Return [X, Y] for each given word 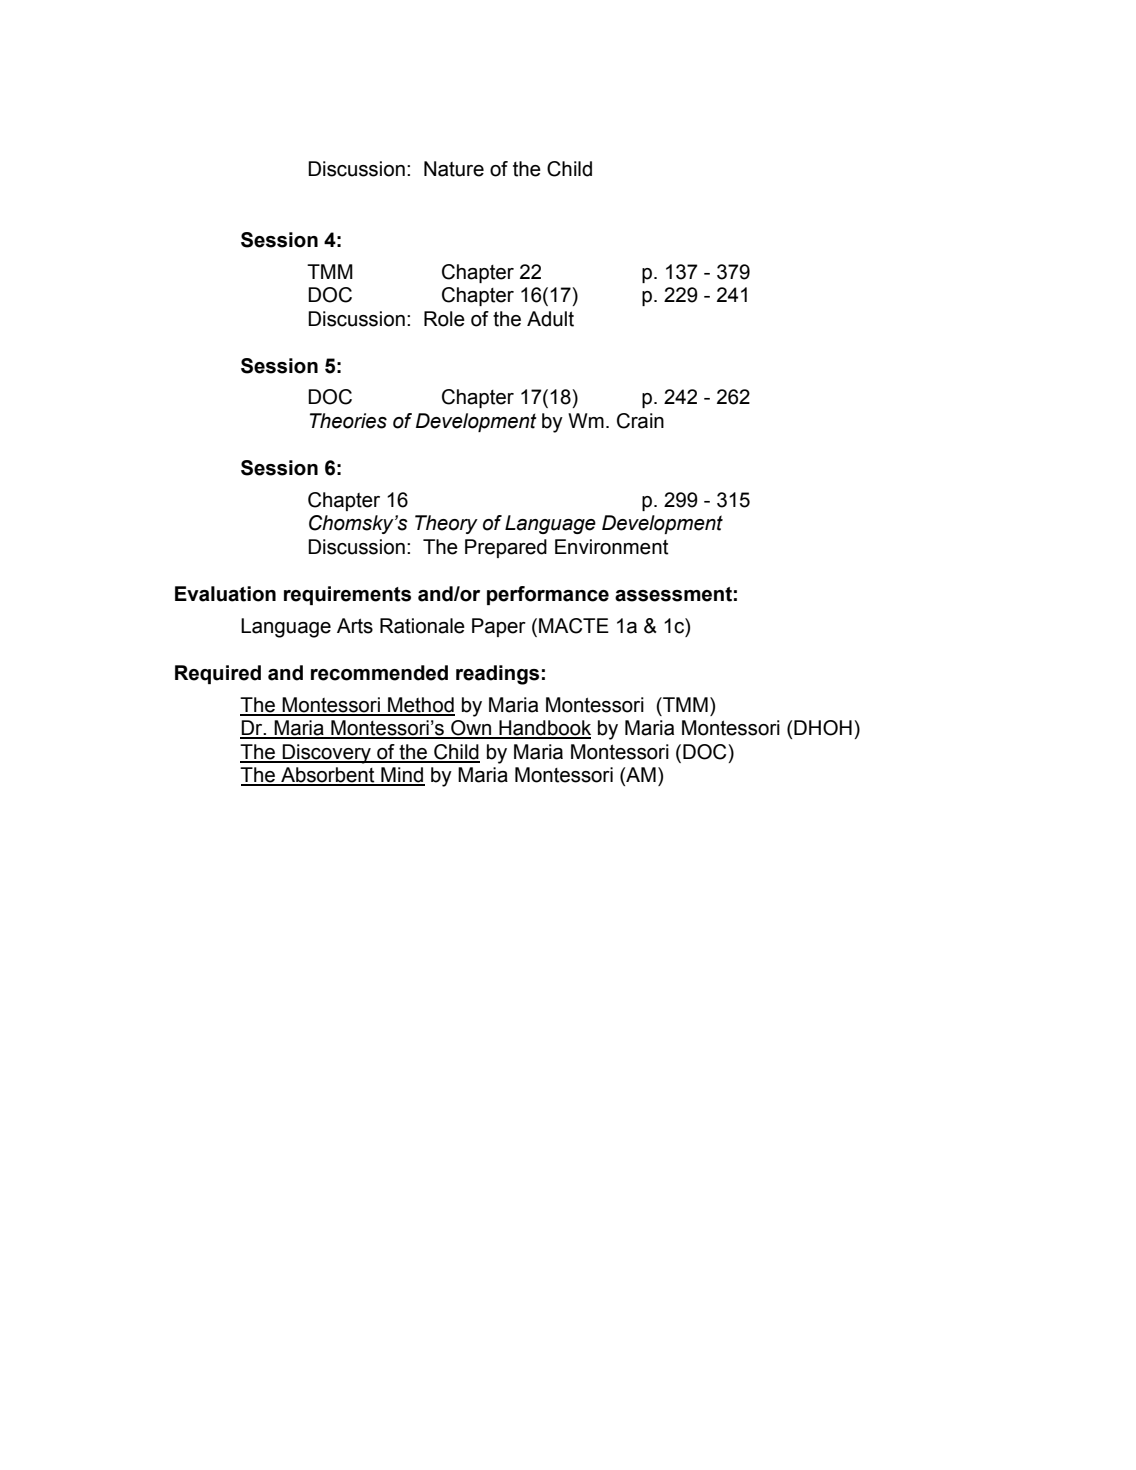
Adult [550, 319]
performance [548, 595]
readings [497, 675]
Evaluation [225, 594]
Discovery [327, 754]
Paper [499, 627]
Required [218, 674]
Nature [454, 169]
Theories [348, 421]
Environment [612, 547]
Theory [446, 524]
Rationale [422, 626]
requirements [347, 595]
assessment [673, 594]
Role [444, 319]
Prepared [506, 548]
